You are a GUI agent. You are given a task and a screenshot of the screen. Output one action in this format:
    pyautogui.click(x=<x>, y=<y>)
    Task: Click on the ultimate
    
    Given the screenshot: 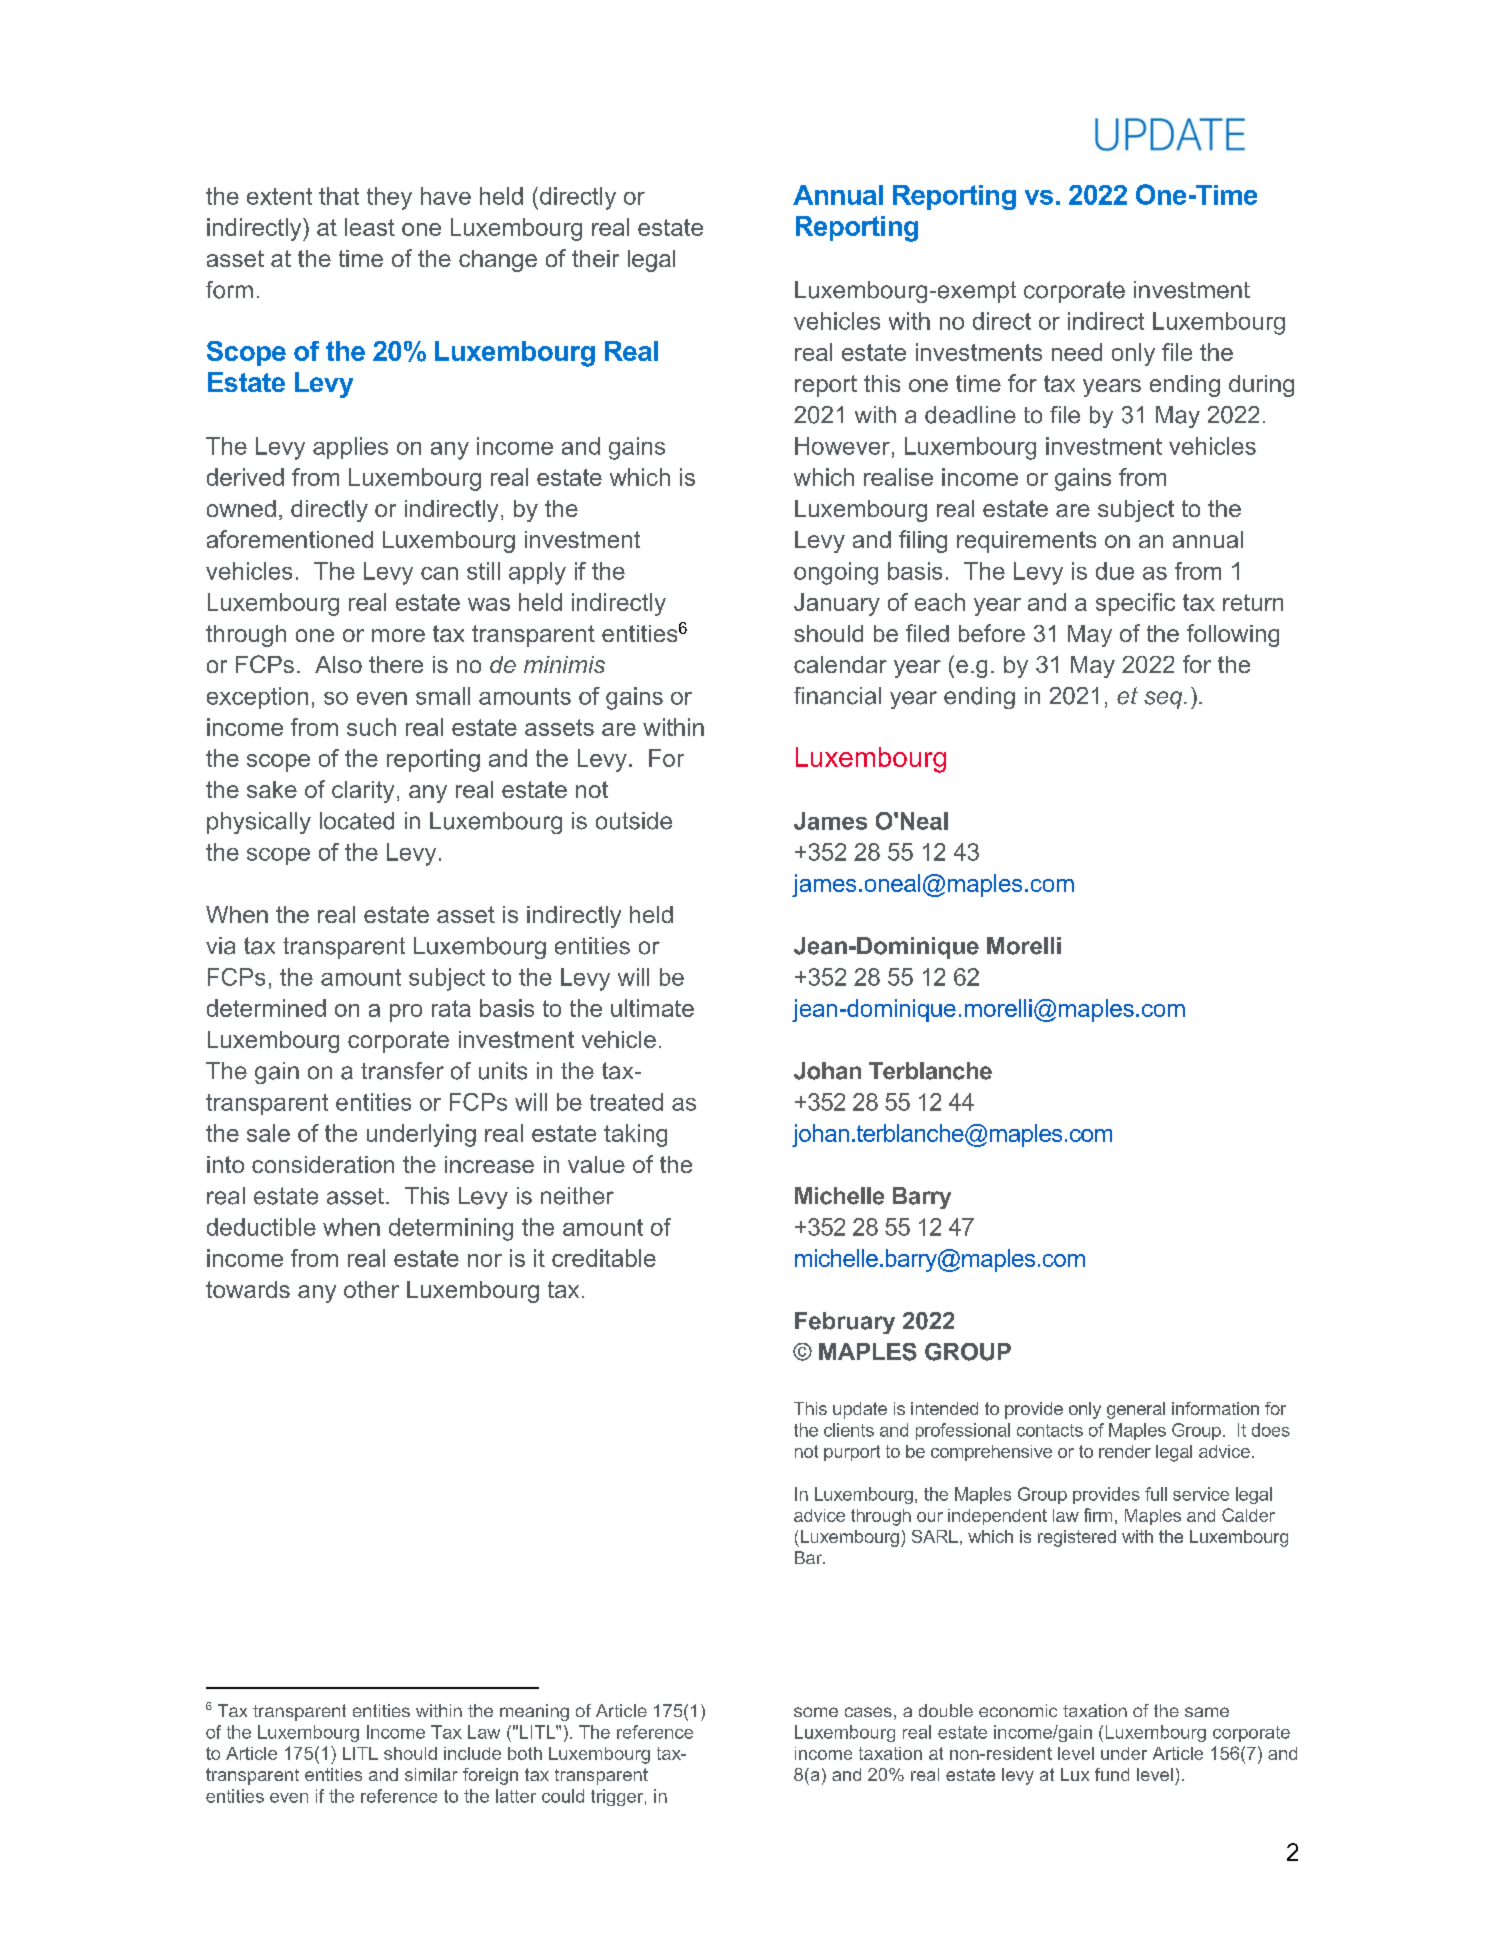 What is the action you would take?
    pyautogui.click(x=652, y=1008)
